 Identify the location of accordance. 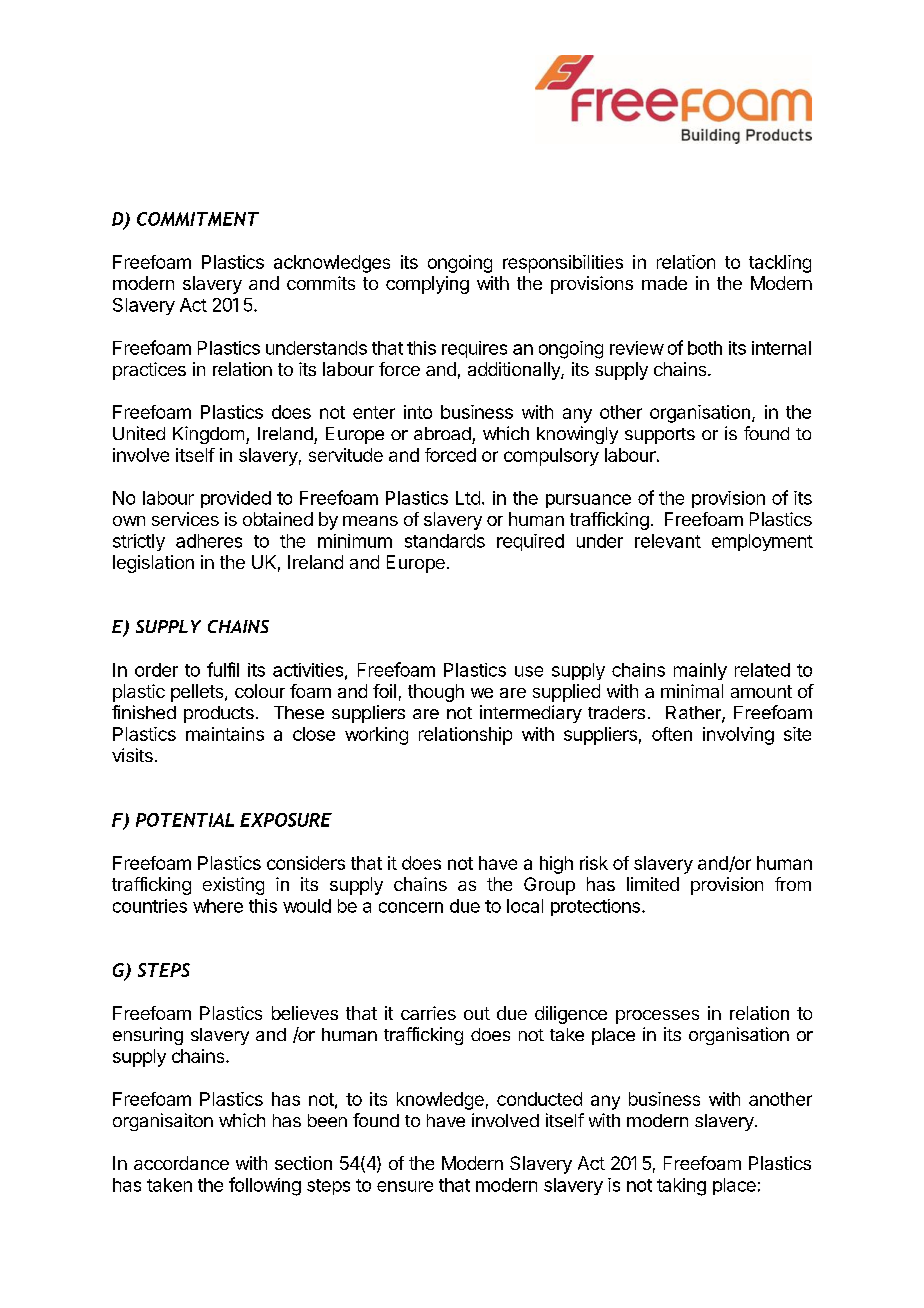
(181, 1163).
